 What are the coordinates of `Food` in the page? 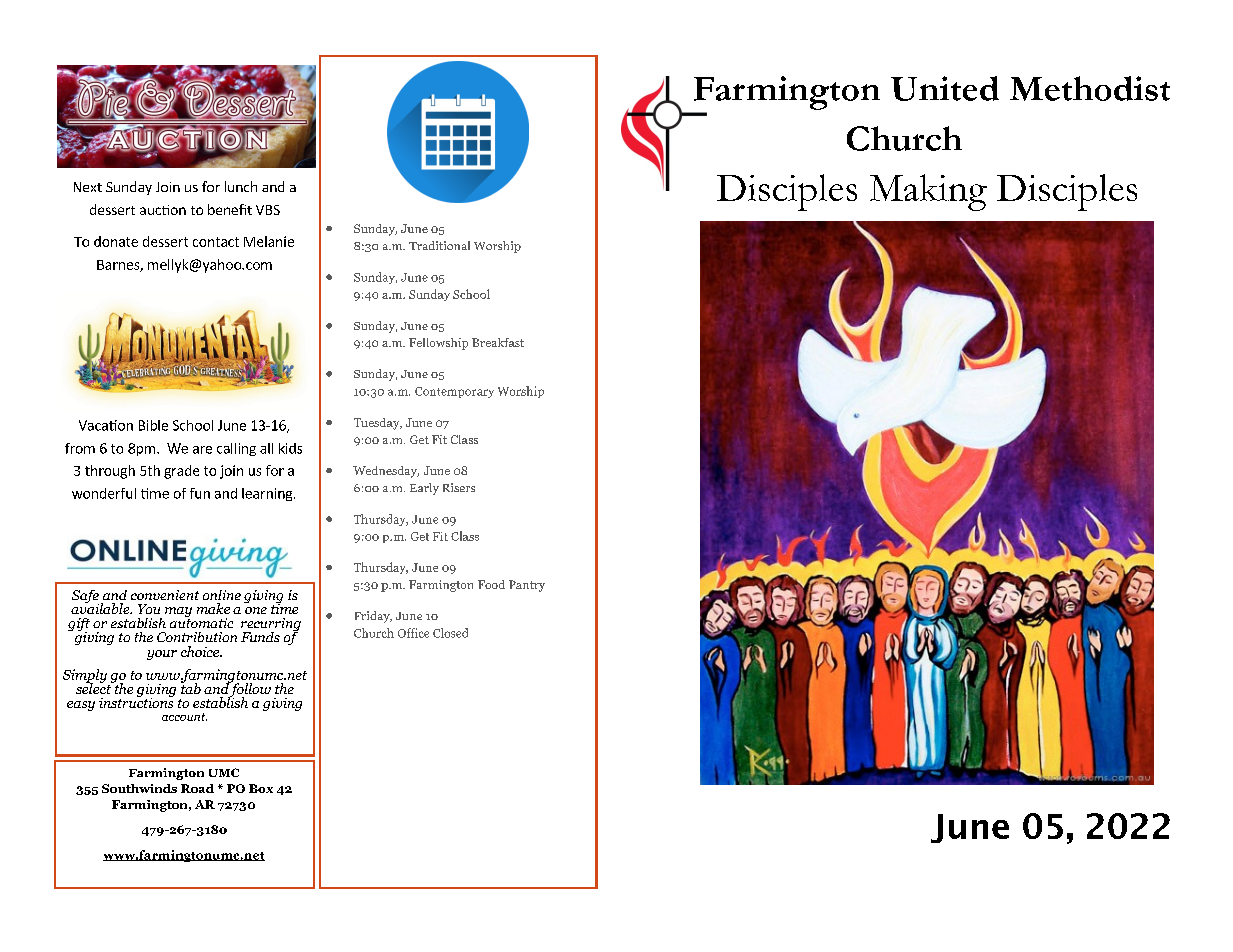 It's located at (491, 584).
